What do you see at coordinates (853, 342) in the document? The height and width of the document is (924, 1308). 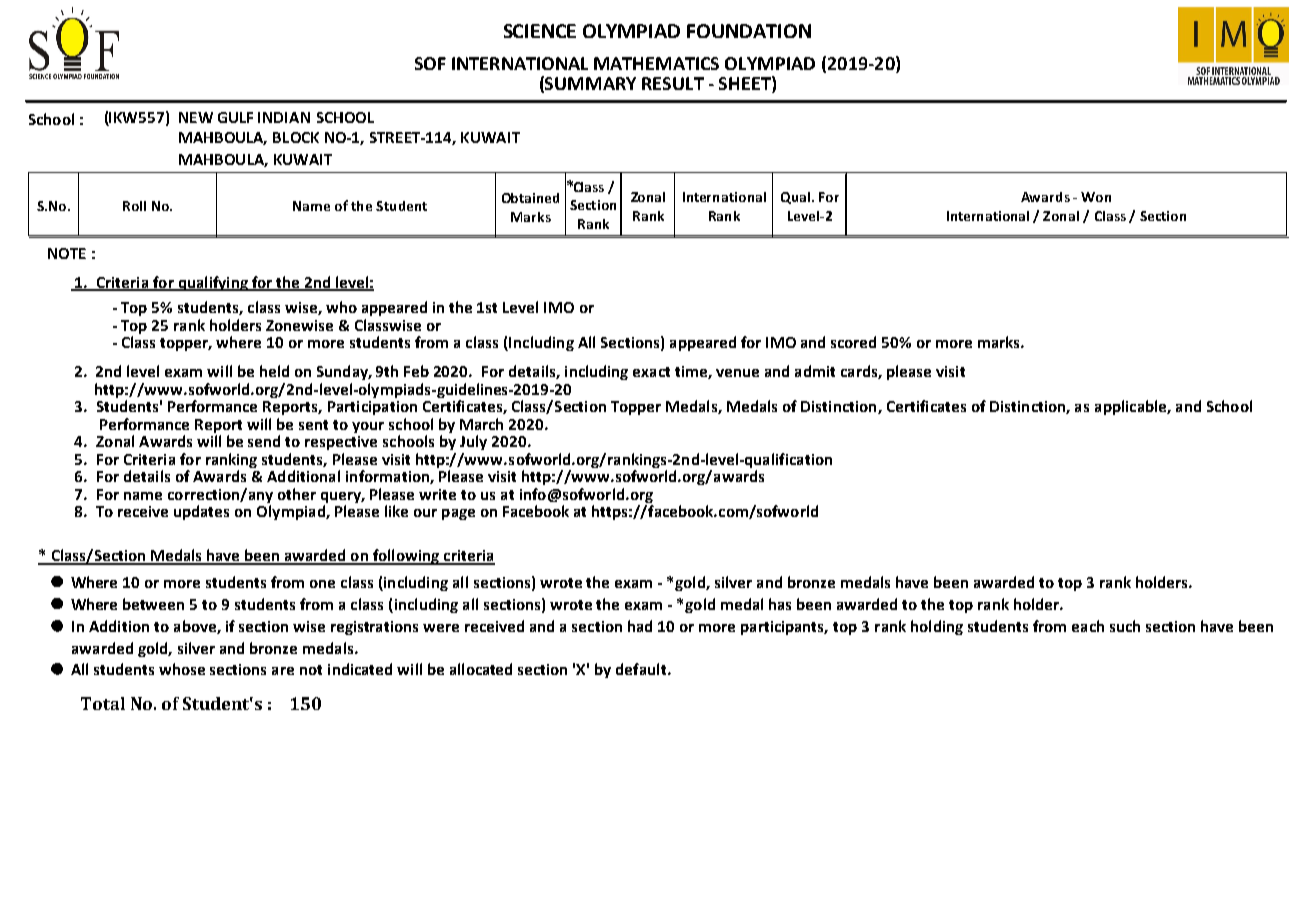 I see `scored` at bounding box center [853, 342].
